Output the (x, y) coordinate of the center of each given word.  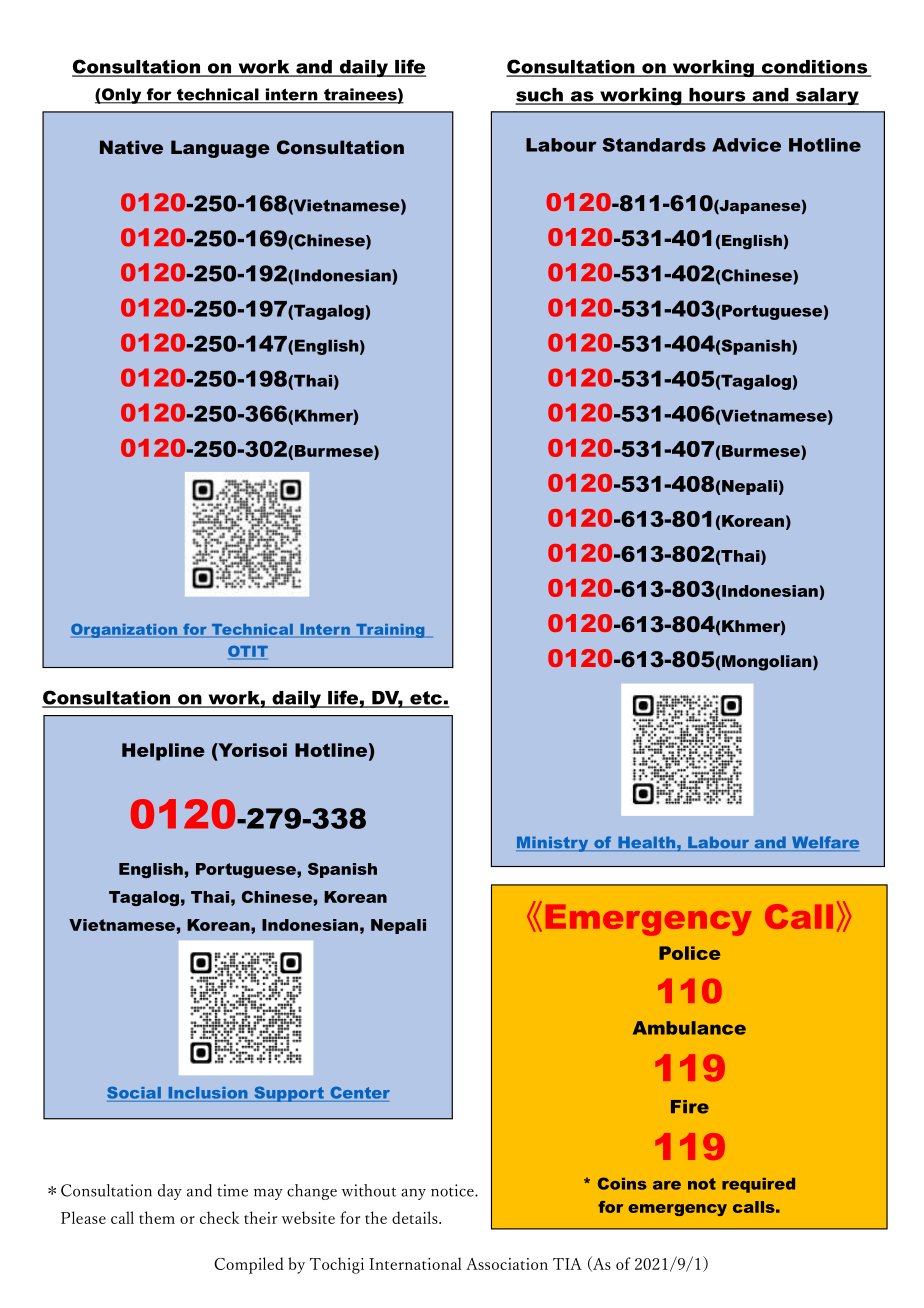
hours (717, 96)
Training (390, 631)
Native (131, 147)
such (540, 96)
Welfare (825, 843)
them (157, 1217)
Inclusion (208, 1093)
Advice (746, 145)
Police (689, 953)
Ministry (553, 844)
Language (220, 149)
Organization (125, 630)
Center (360, 1093)
